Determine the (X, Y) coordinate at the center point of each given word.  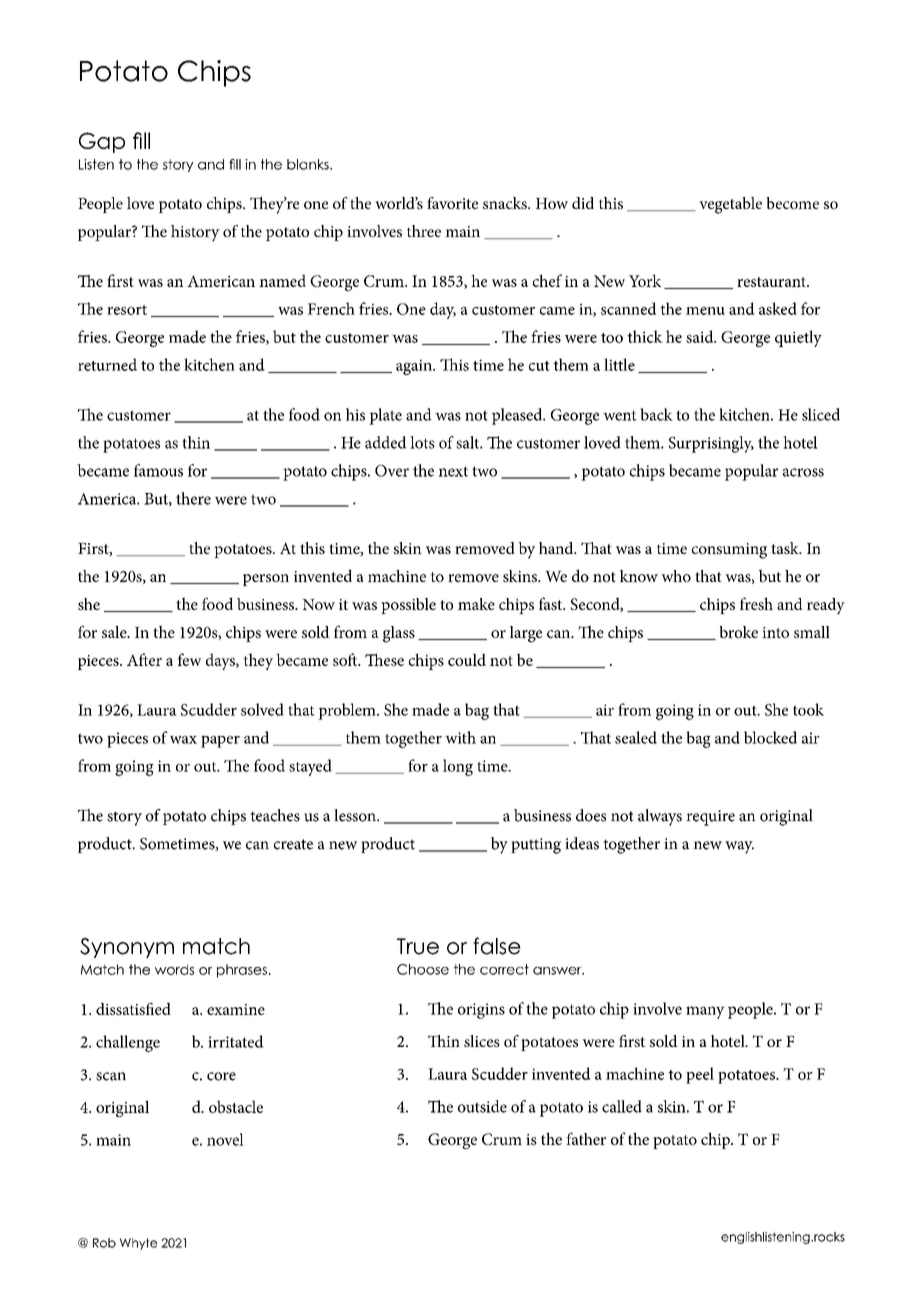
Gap (102, 142)
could (467, 659)
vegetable (730, 205)
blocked (770, 737)
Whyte (138, 1244)
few (189, 659)
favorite (452, 203)
